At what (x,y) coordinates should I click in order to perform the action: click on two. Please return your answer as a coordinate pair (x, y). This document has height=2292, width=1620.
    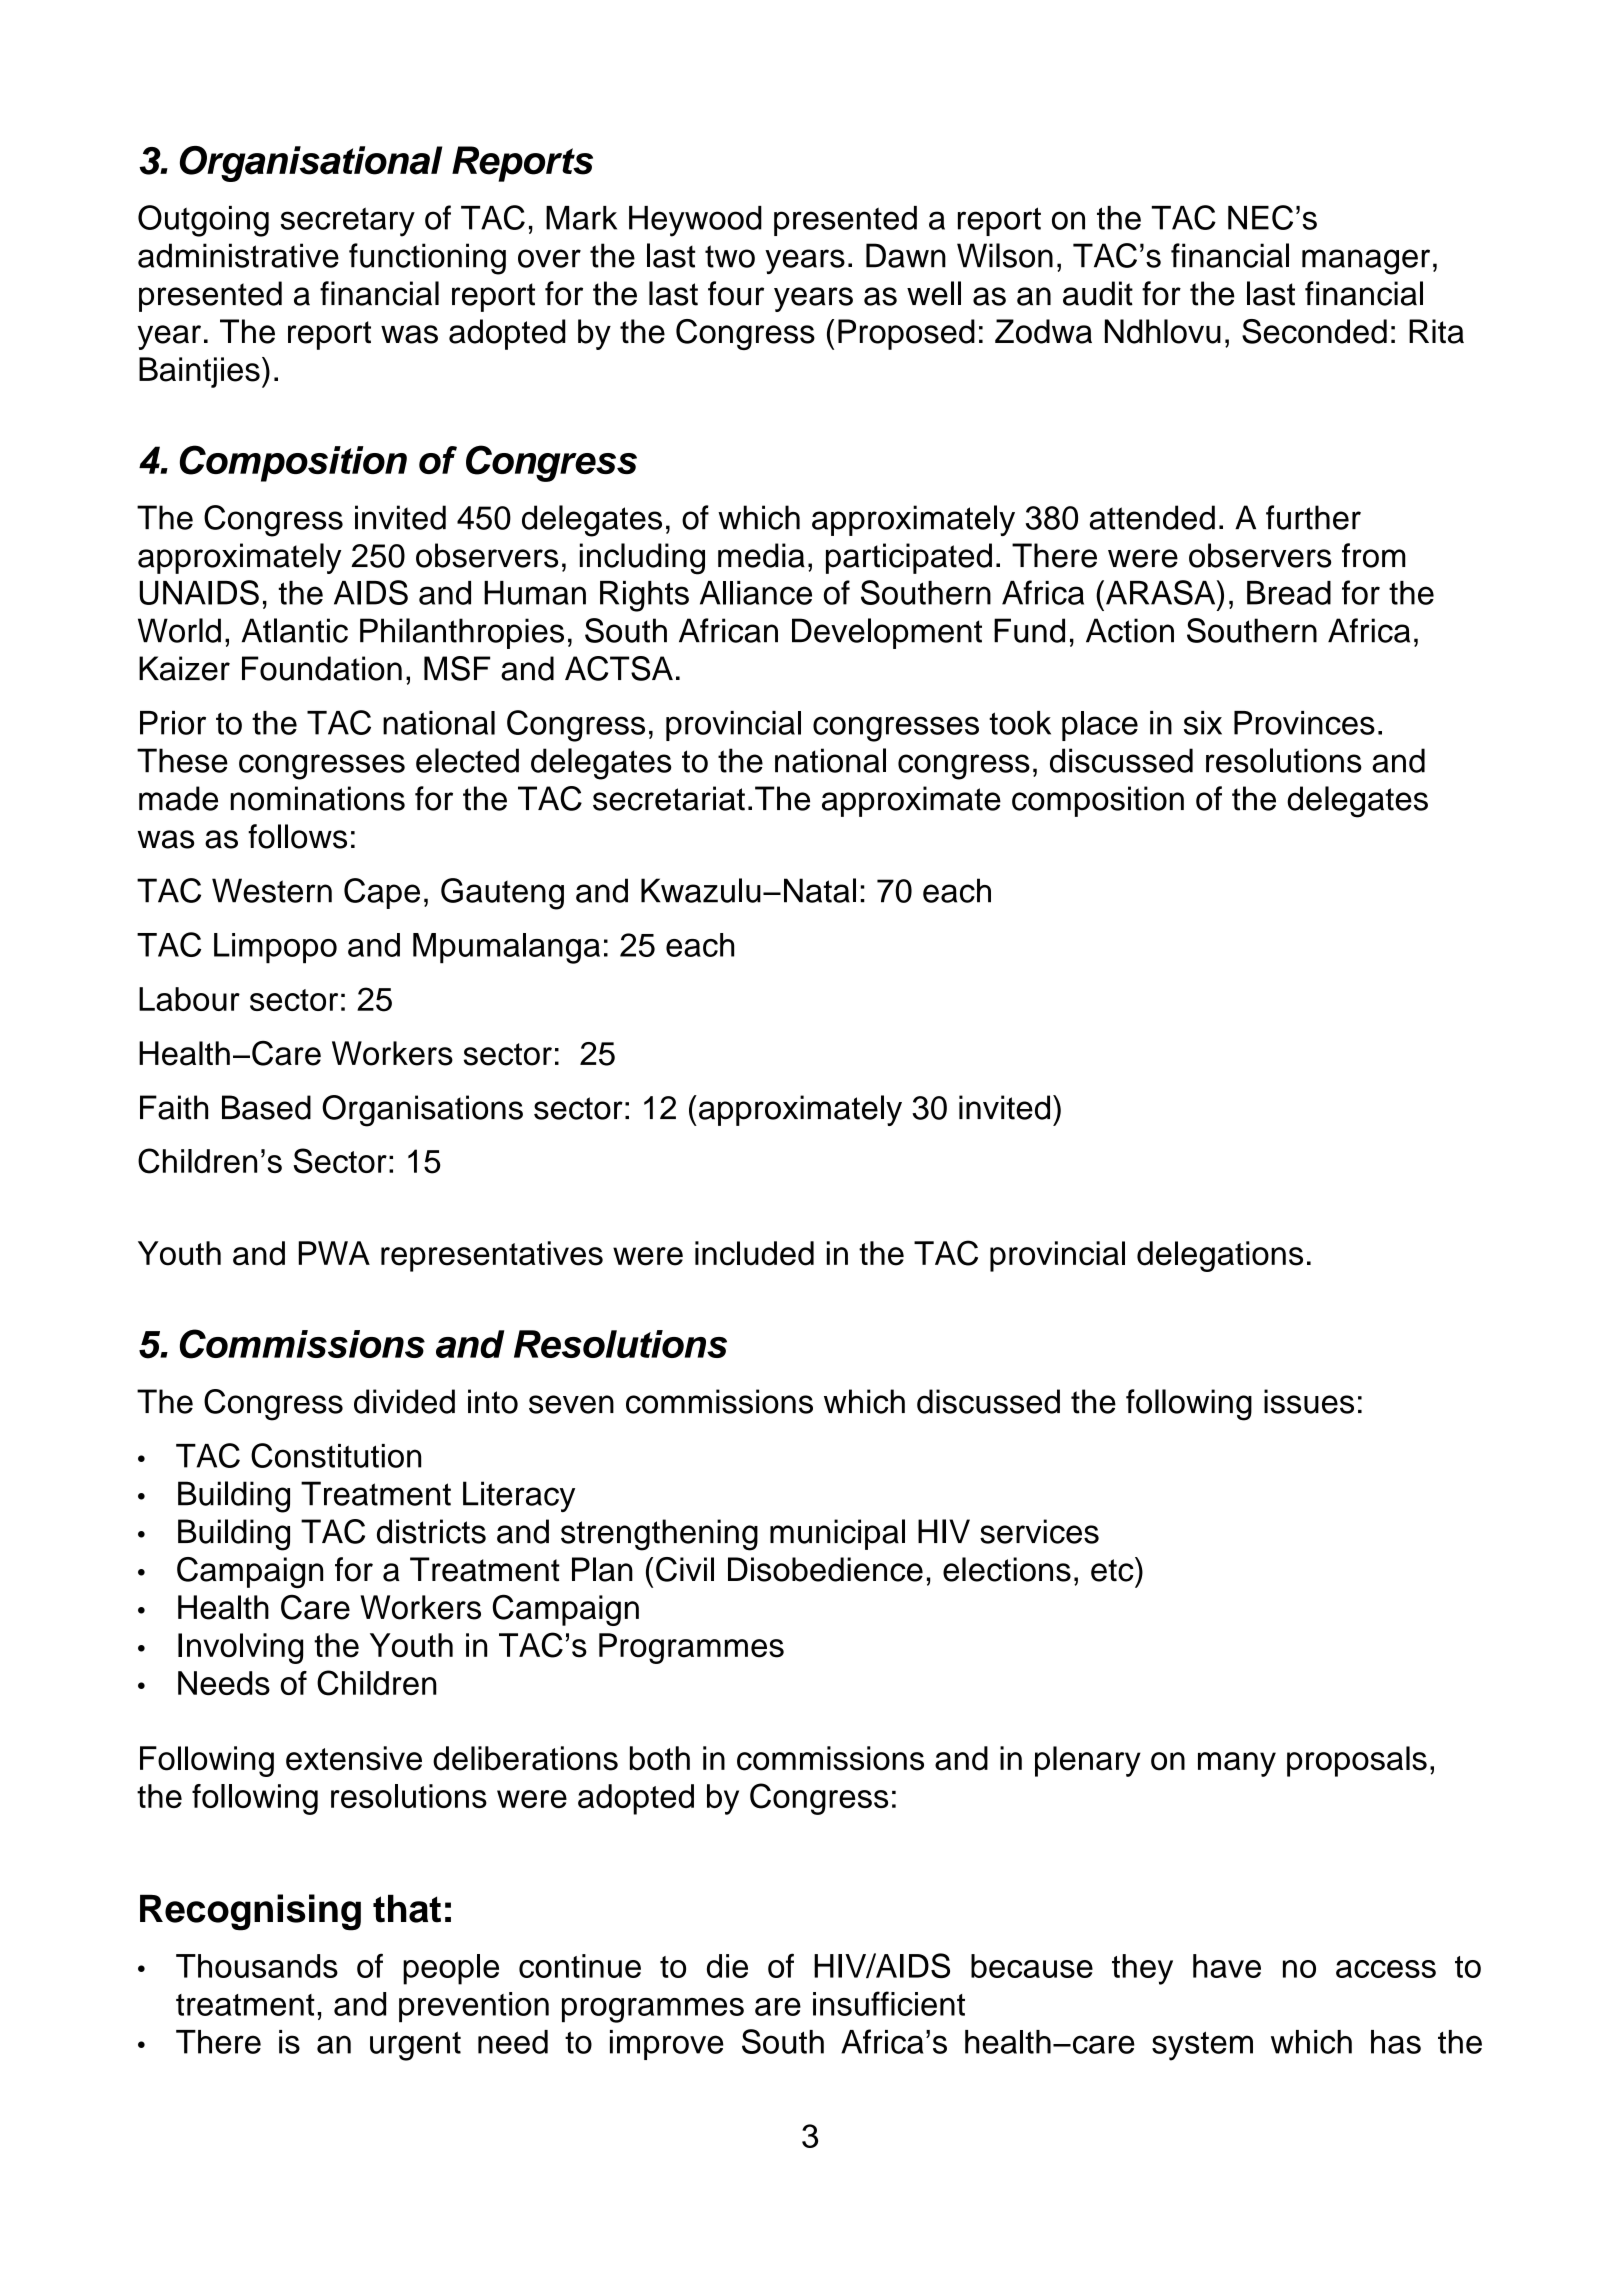
    Looking at the image, I should click on (730, 256).
